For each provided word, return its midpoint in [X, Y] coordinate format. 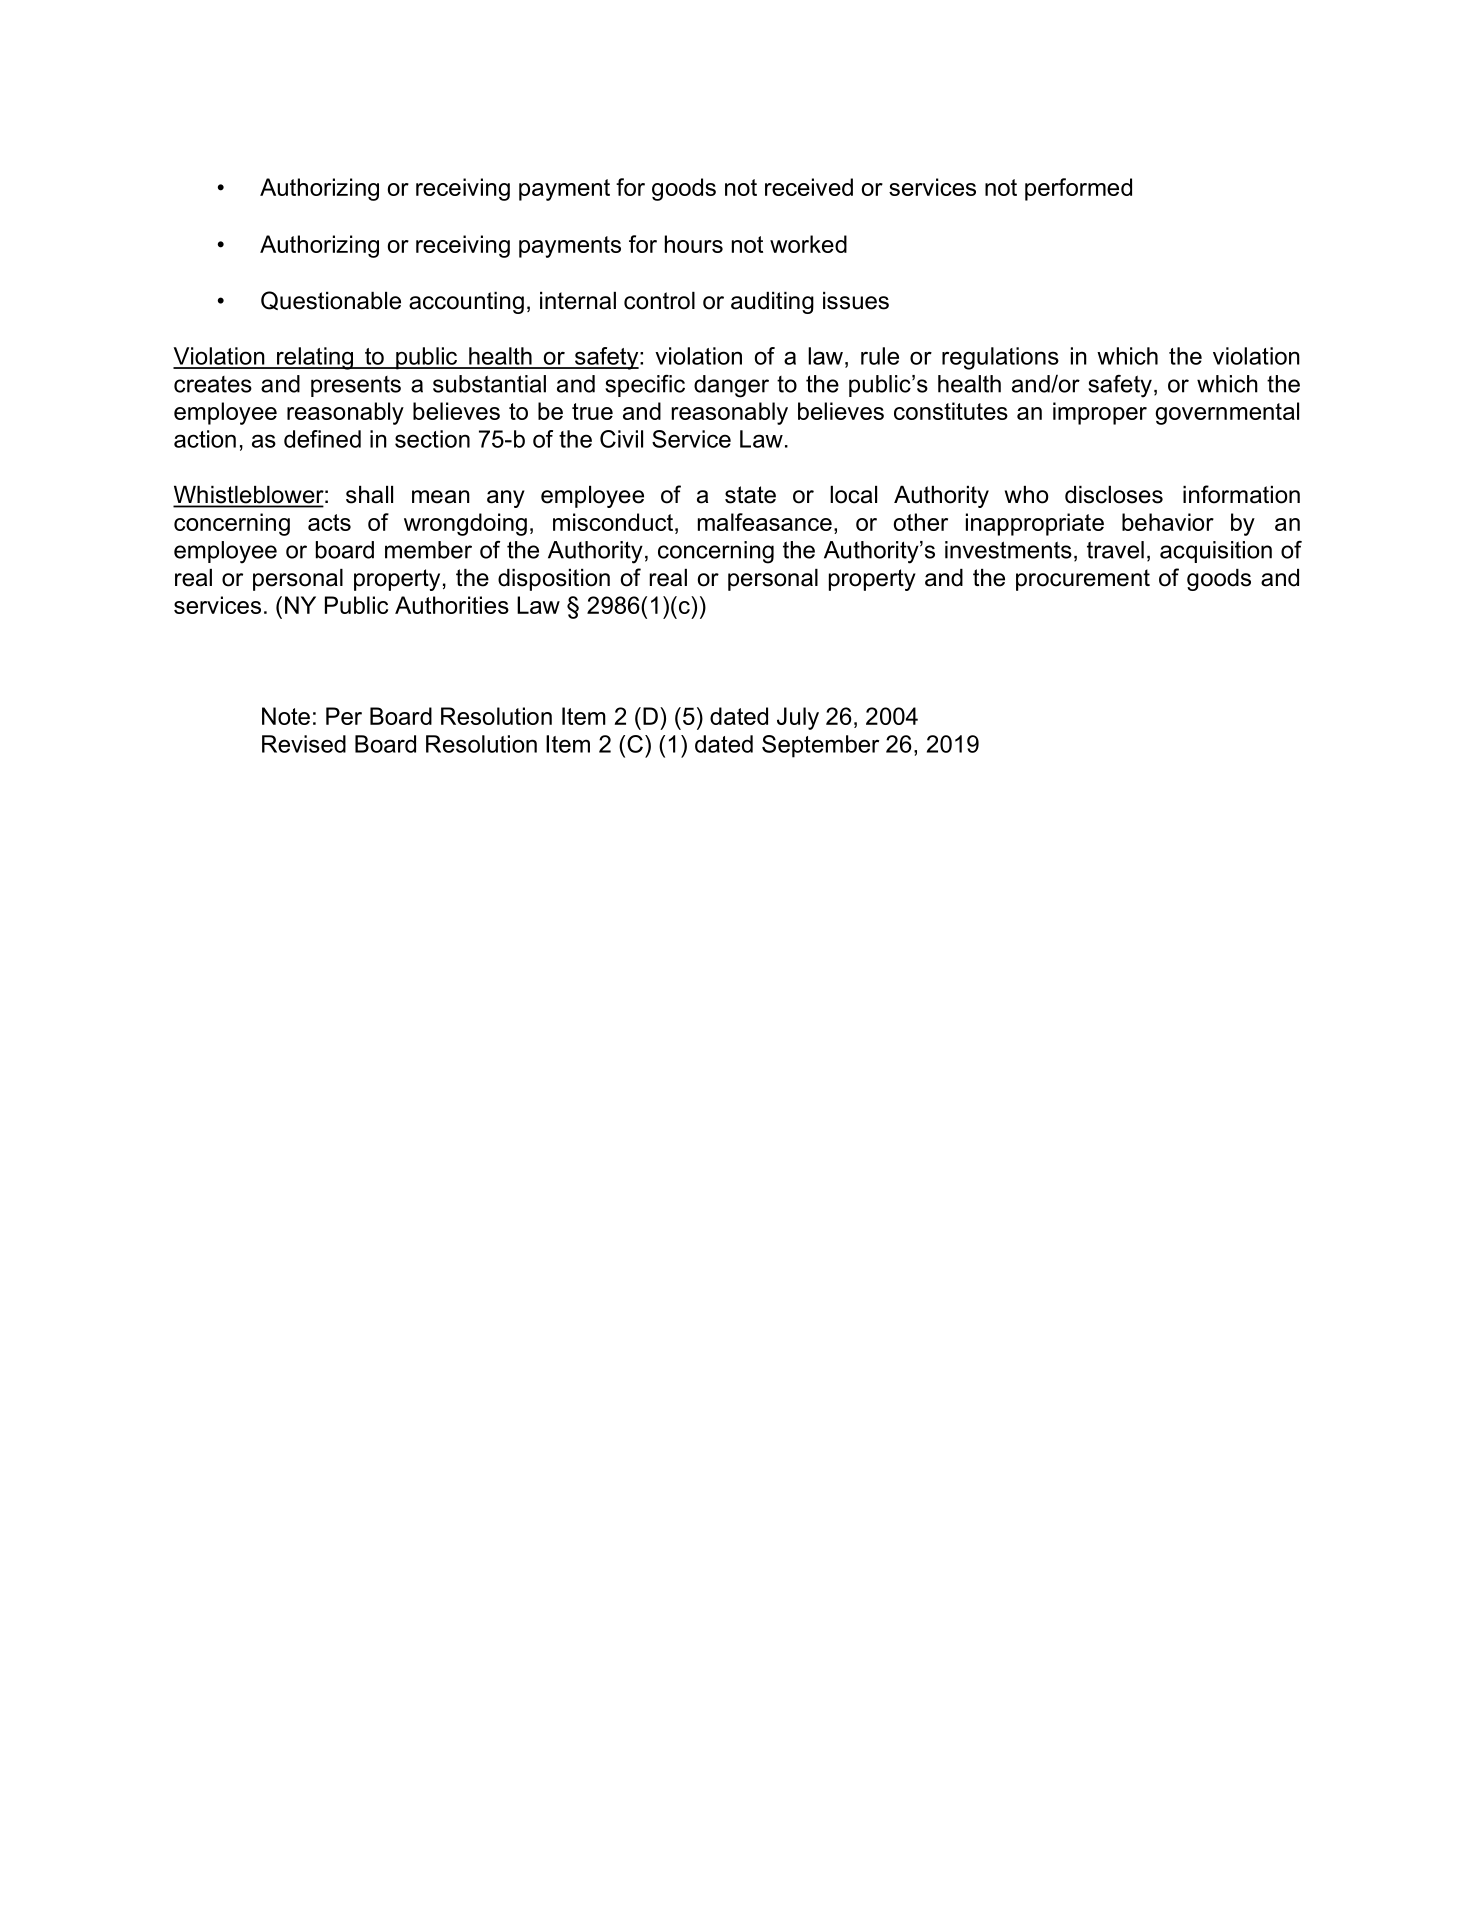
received [809, 187]
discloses [1114, 495]
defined [322, 439]
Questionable [331, 300]
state [750, 495]
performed [1078, 189]
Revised [304, 744]
